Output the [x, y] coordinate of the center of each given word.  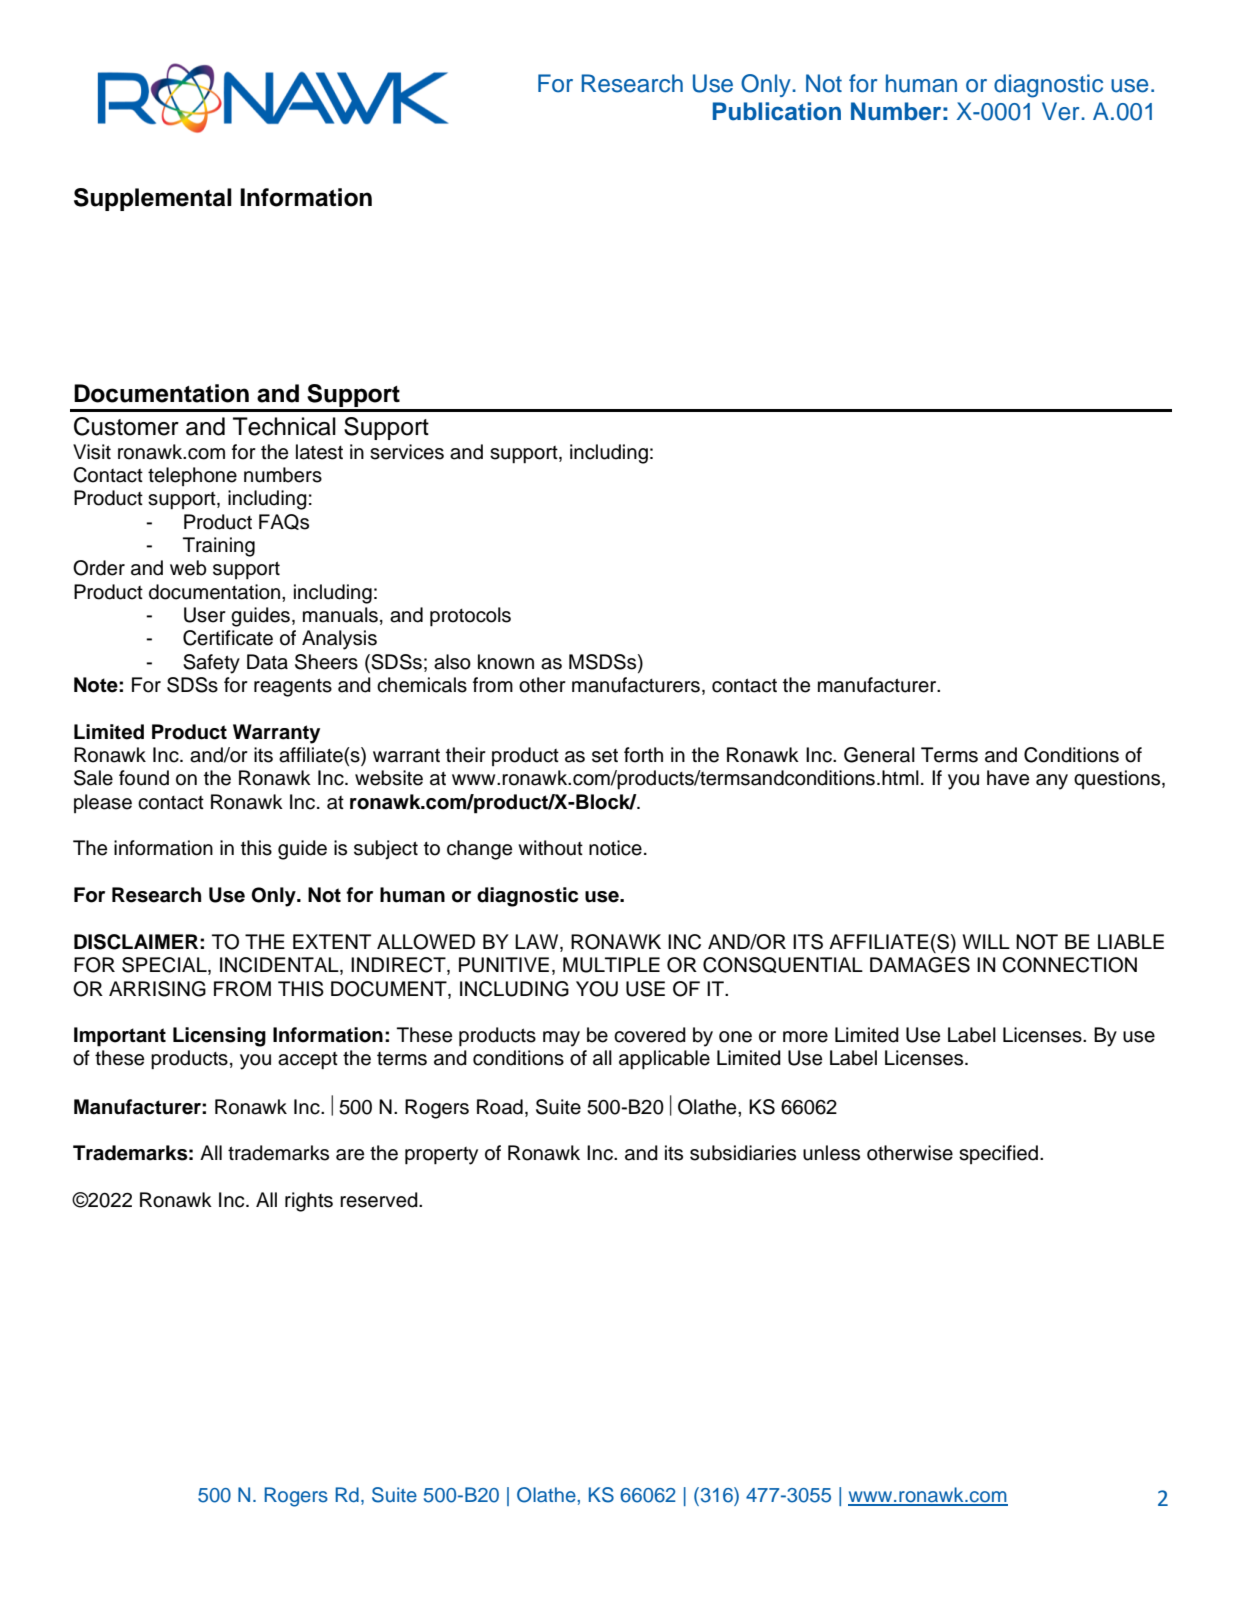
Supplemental [153, 199]
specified [998, 1154]
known [506, 662]
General [879, 755]
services [407, 452]
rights [309, 1202]
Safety [211, 664]
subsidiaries [743, 1153]
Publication [777, 111]
